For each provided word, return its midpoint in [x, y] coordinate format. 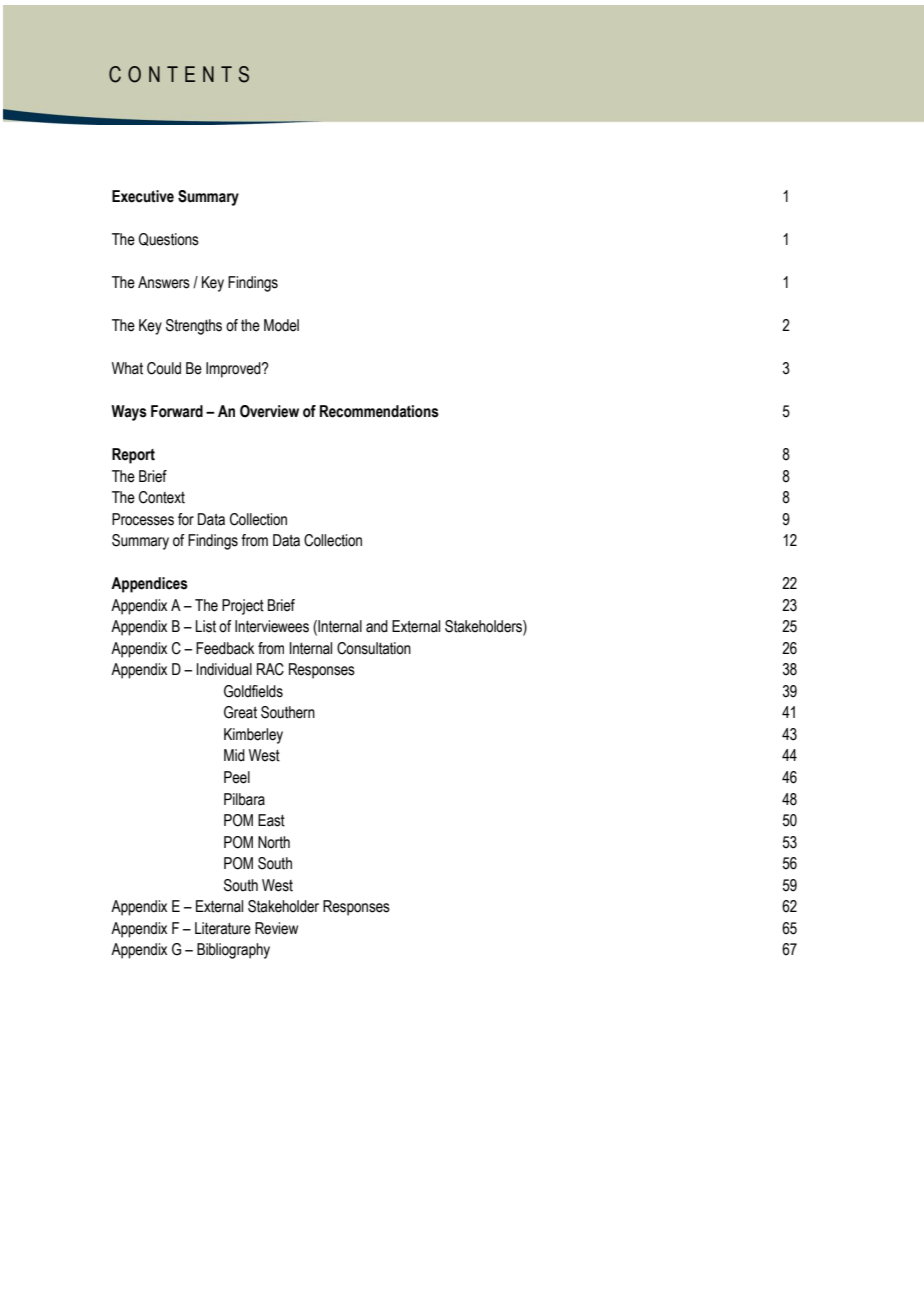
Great [240, 712]
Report [133, 456]
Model [281, 325]
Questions [169, 239]
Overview [269, 411]
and [377, 626]
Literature [223, 928]
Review [276, 928]
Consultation [374, 648]
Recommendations [379, 411]
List [206, 626]
